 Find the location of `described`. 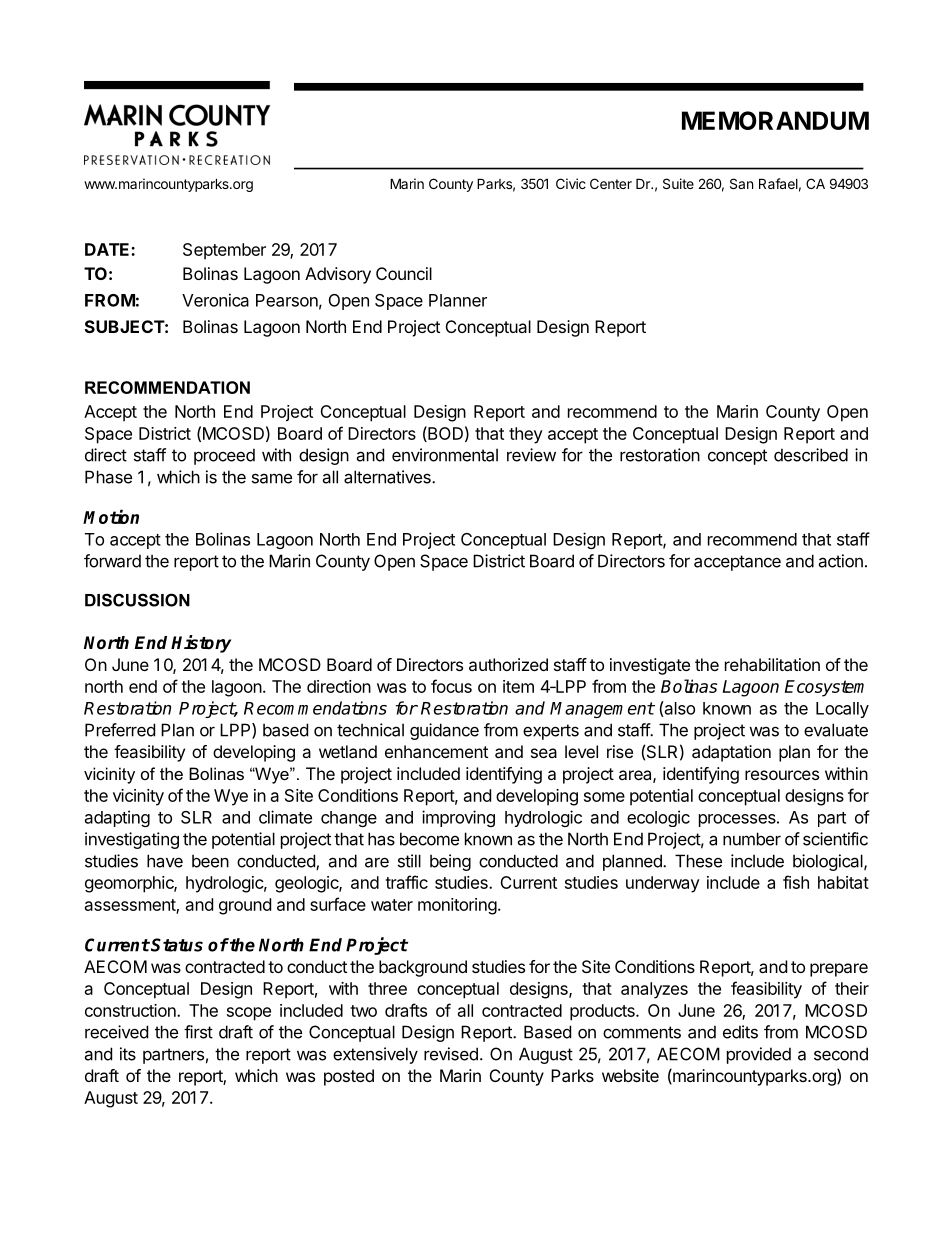

described is located at coordinates (811, 455).
